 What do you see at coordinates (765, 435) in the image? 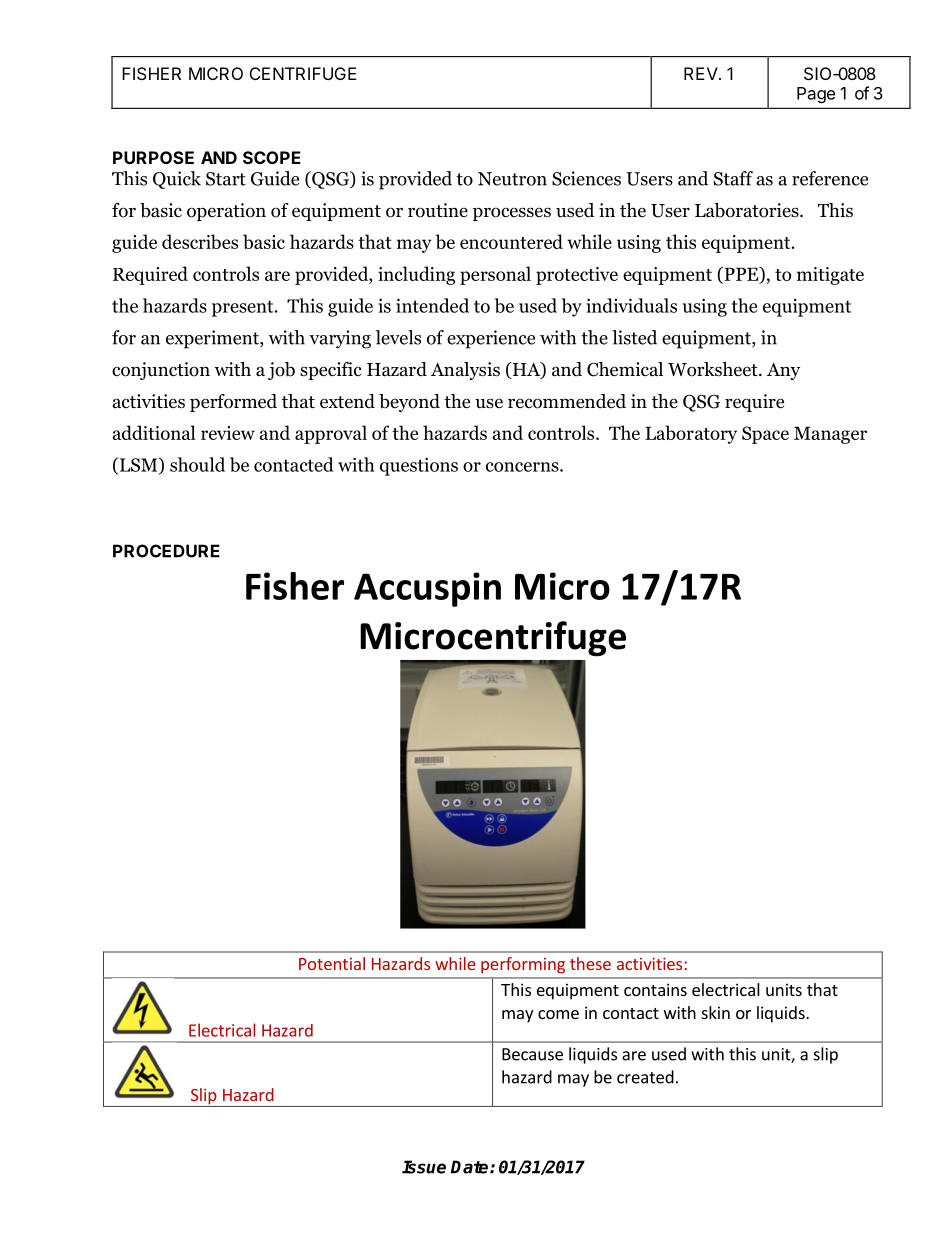
I see `Space` at bounding box center [765, 435].
